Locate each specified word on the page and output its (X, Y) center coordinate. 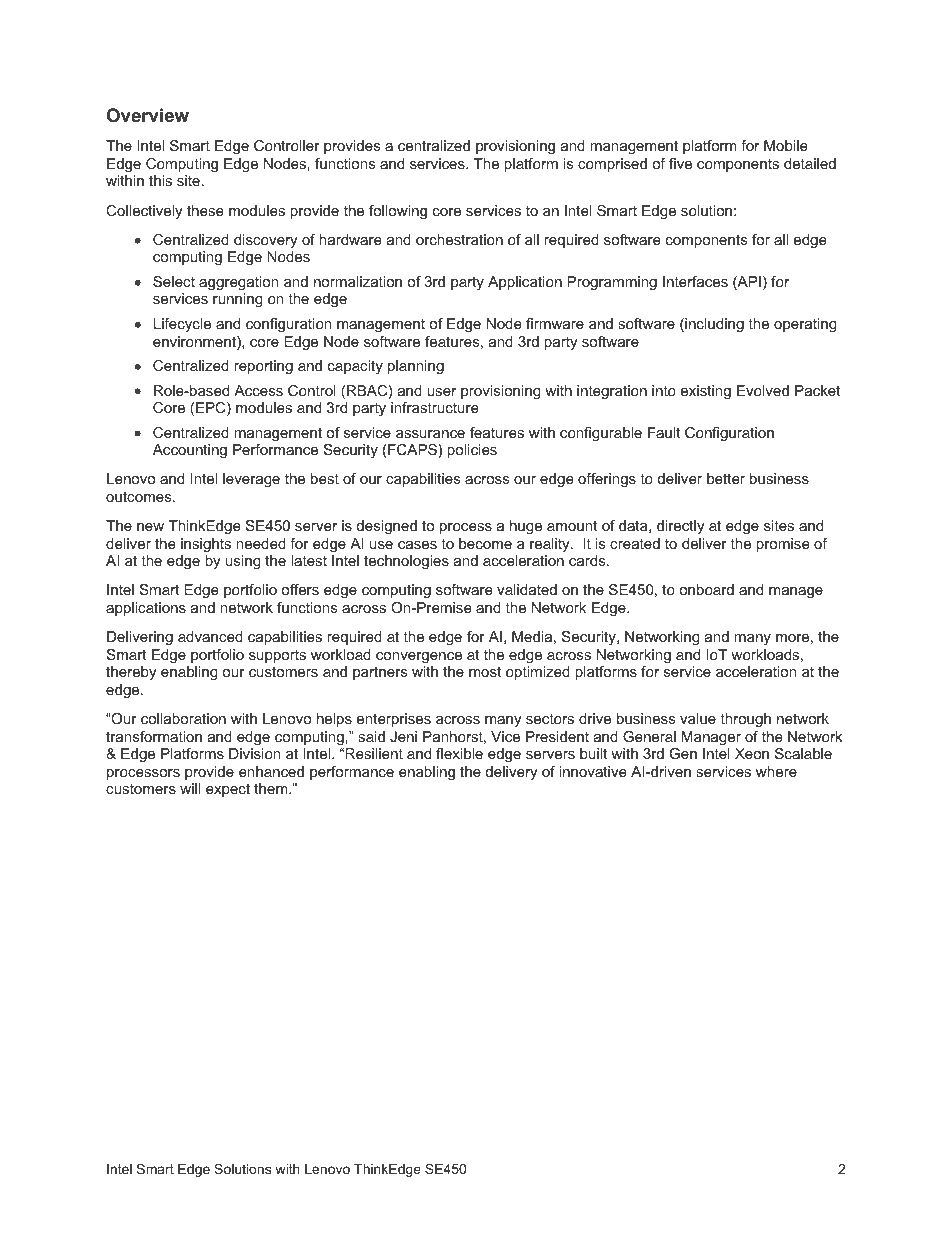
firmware (555, 323)
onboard (706, 589)
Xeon (752, 753)
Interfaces (695, 281)
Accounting (190, 451)
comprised (612, 165)
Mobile (786, 145)
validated (527, 589)
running (237, 300)
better (726, 478)
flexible (459, 753)
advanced (210, 636)
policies (472, 451)
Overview (148, 115)
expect (228, 790)
